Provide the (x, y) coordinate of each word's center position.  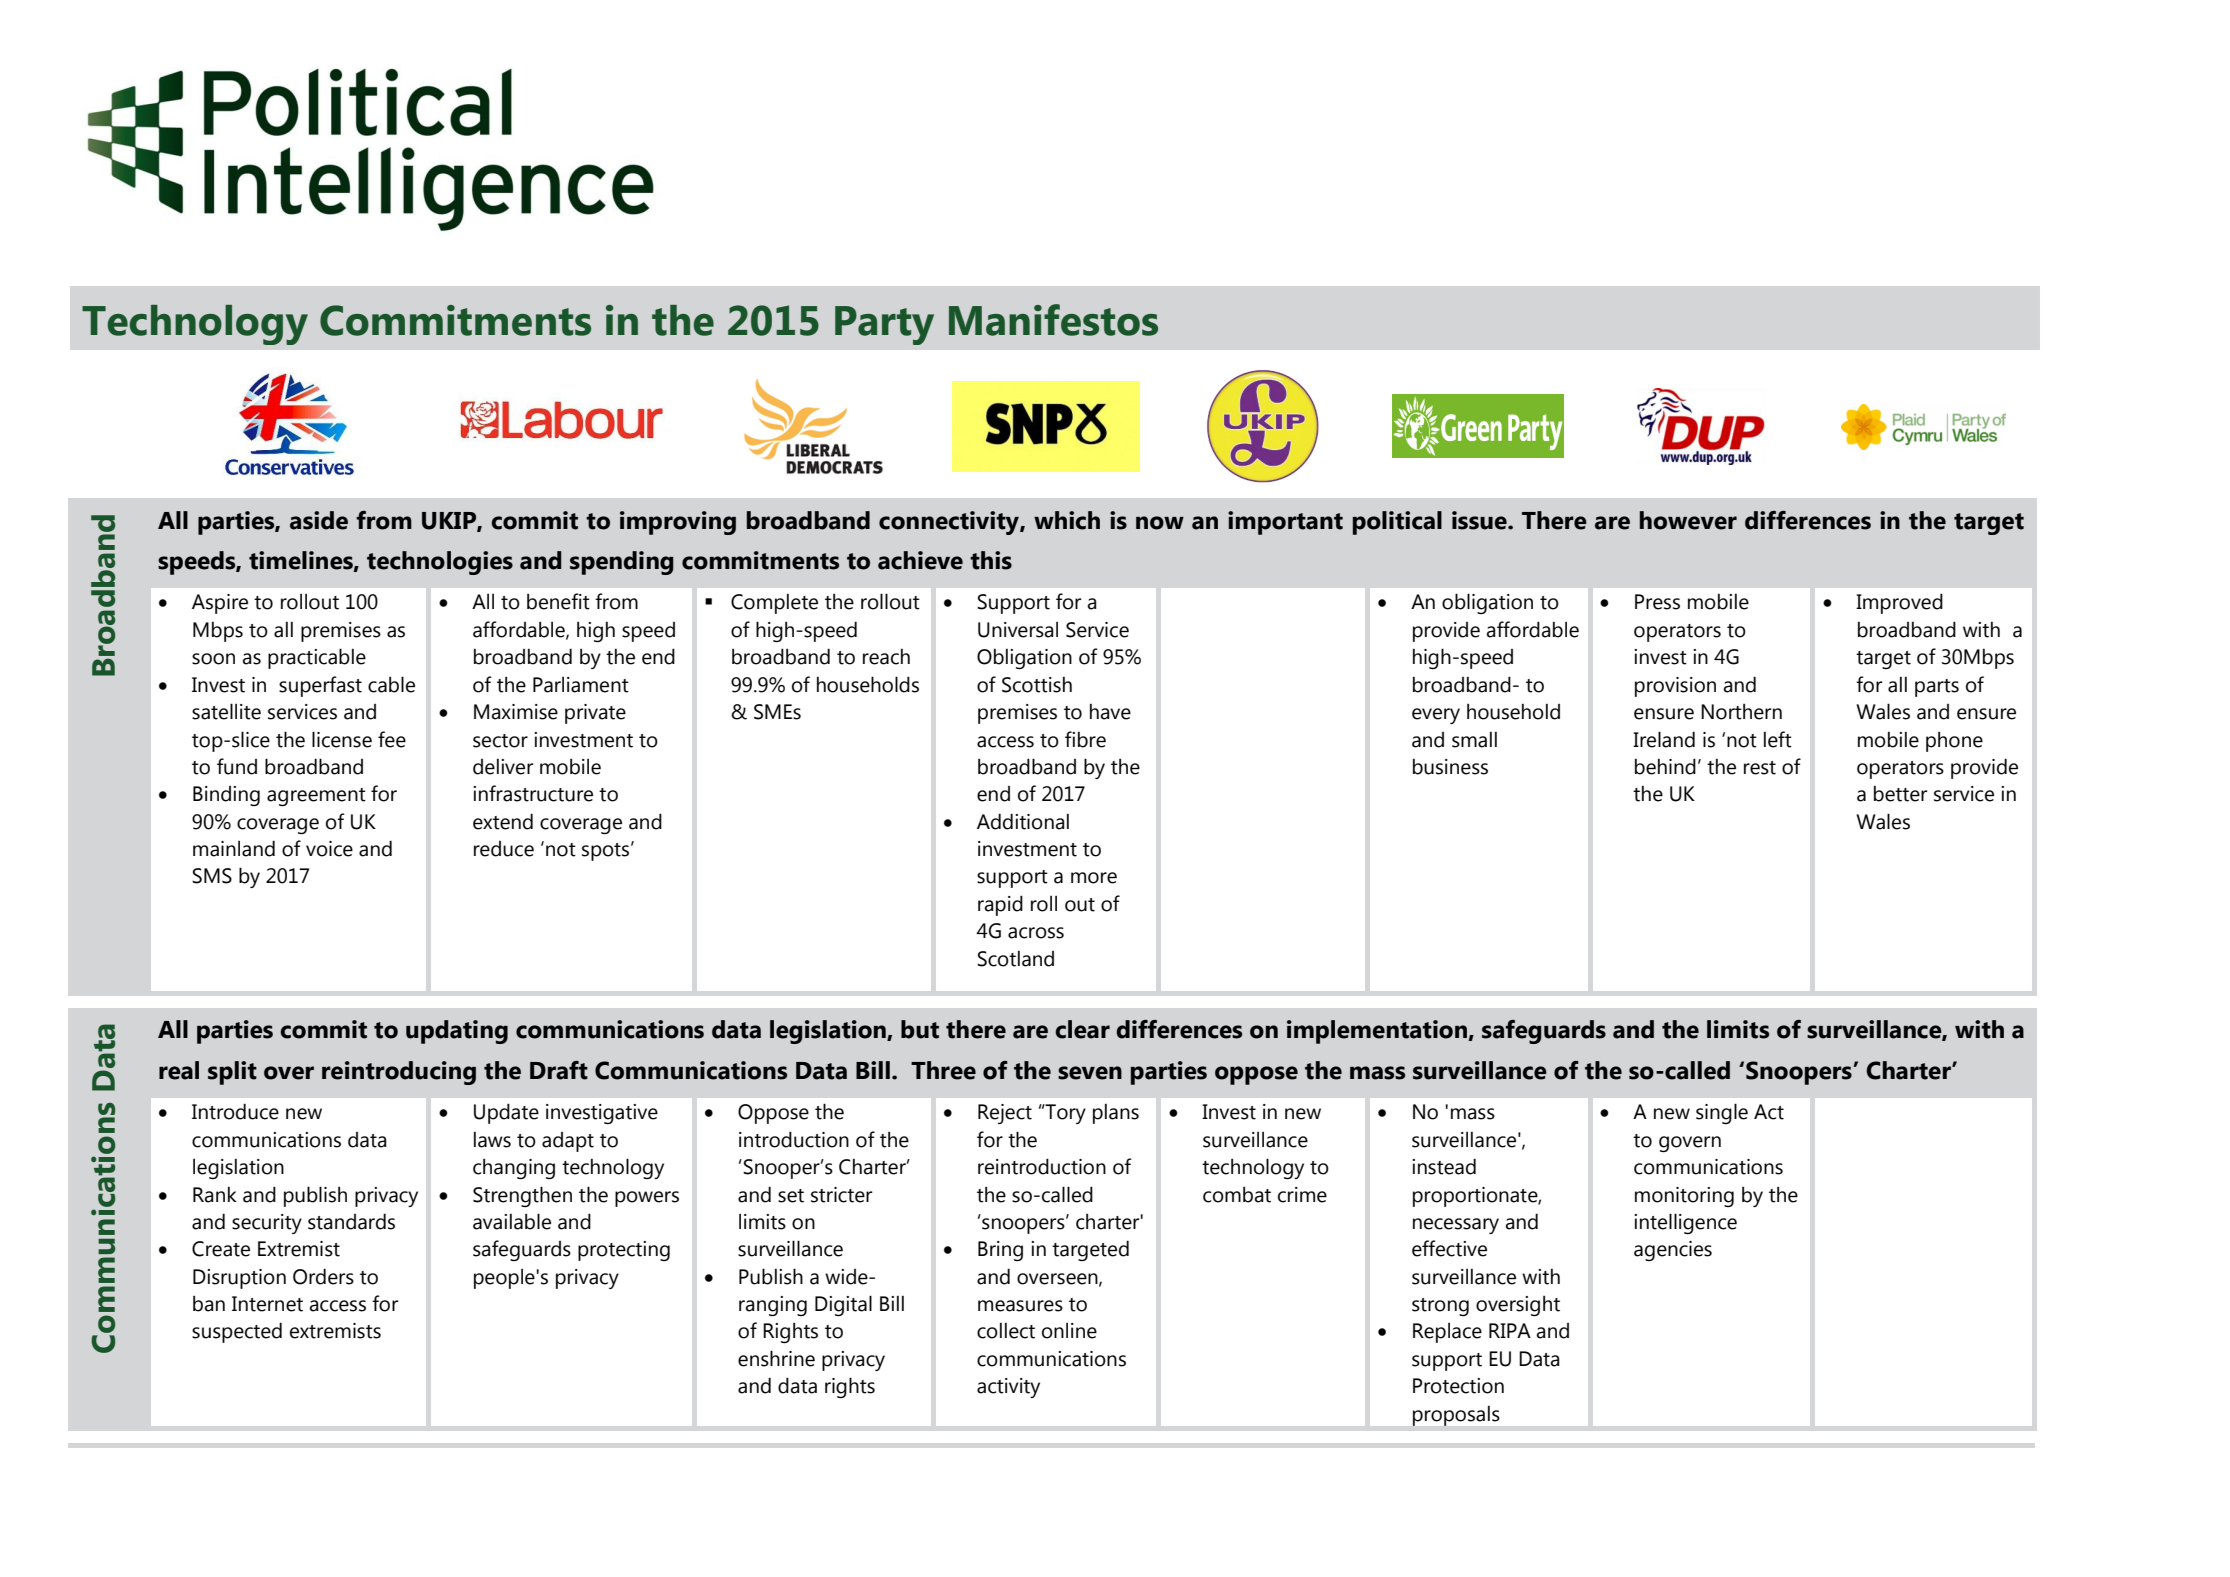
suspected (237, 1332)
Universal (1018, 630)
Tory (1065, 1114)
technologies (440, 563)
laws (492, 1140)
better (1900, 794)
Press (1657, 602)
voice (329, 849)
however (1688, 520)
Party (884, 325)
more (1094, 878)
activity (1008, 1388)
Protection (1458, 1386)
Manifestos (1053, 320)
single (1722, 1113)
